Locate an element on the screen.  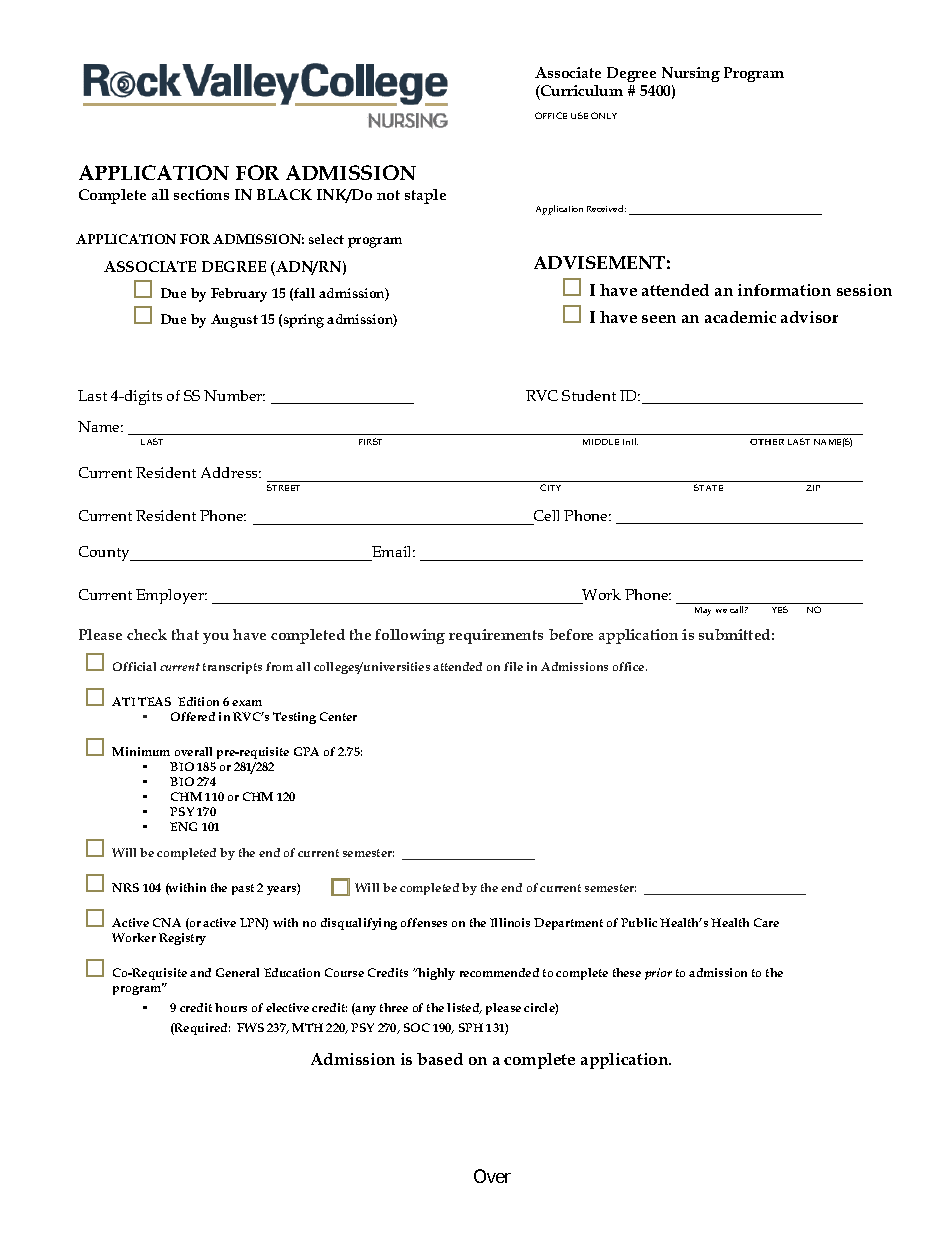
hours is located at coordinates (231, 1007).
